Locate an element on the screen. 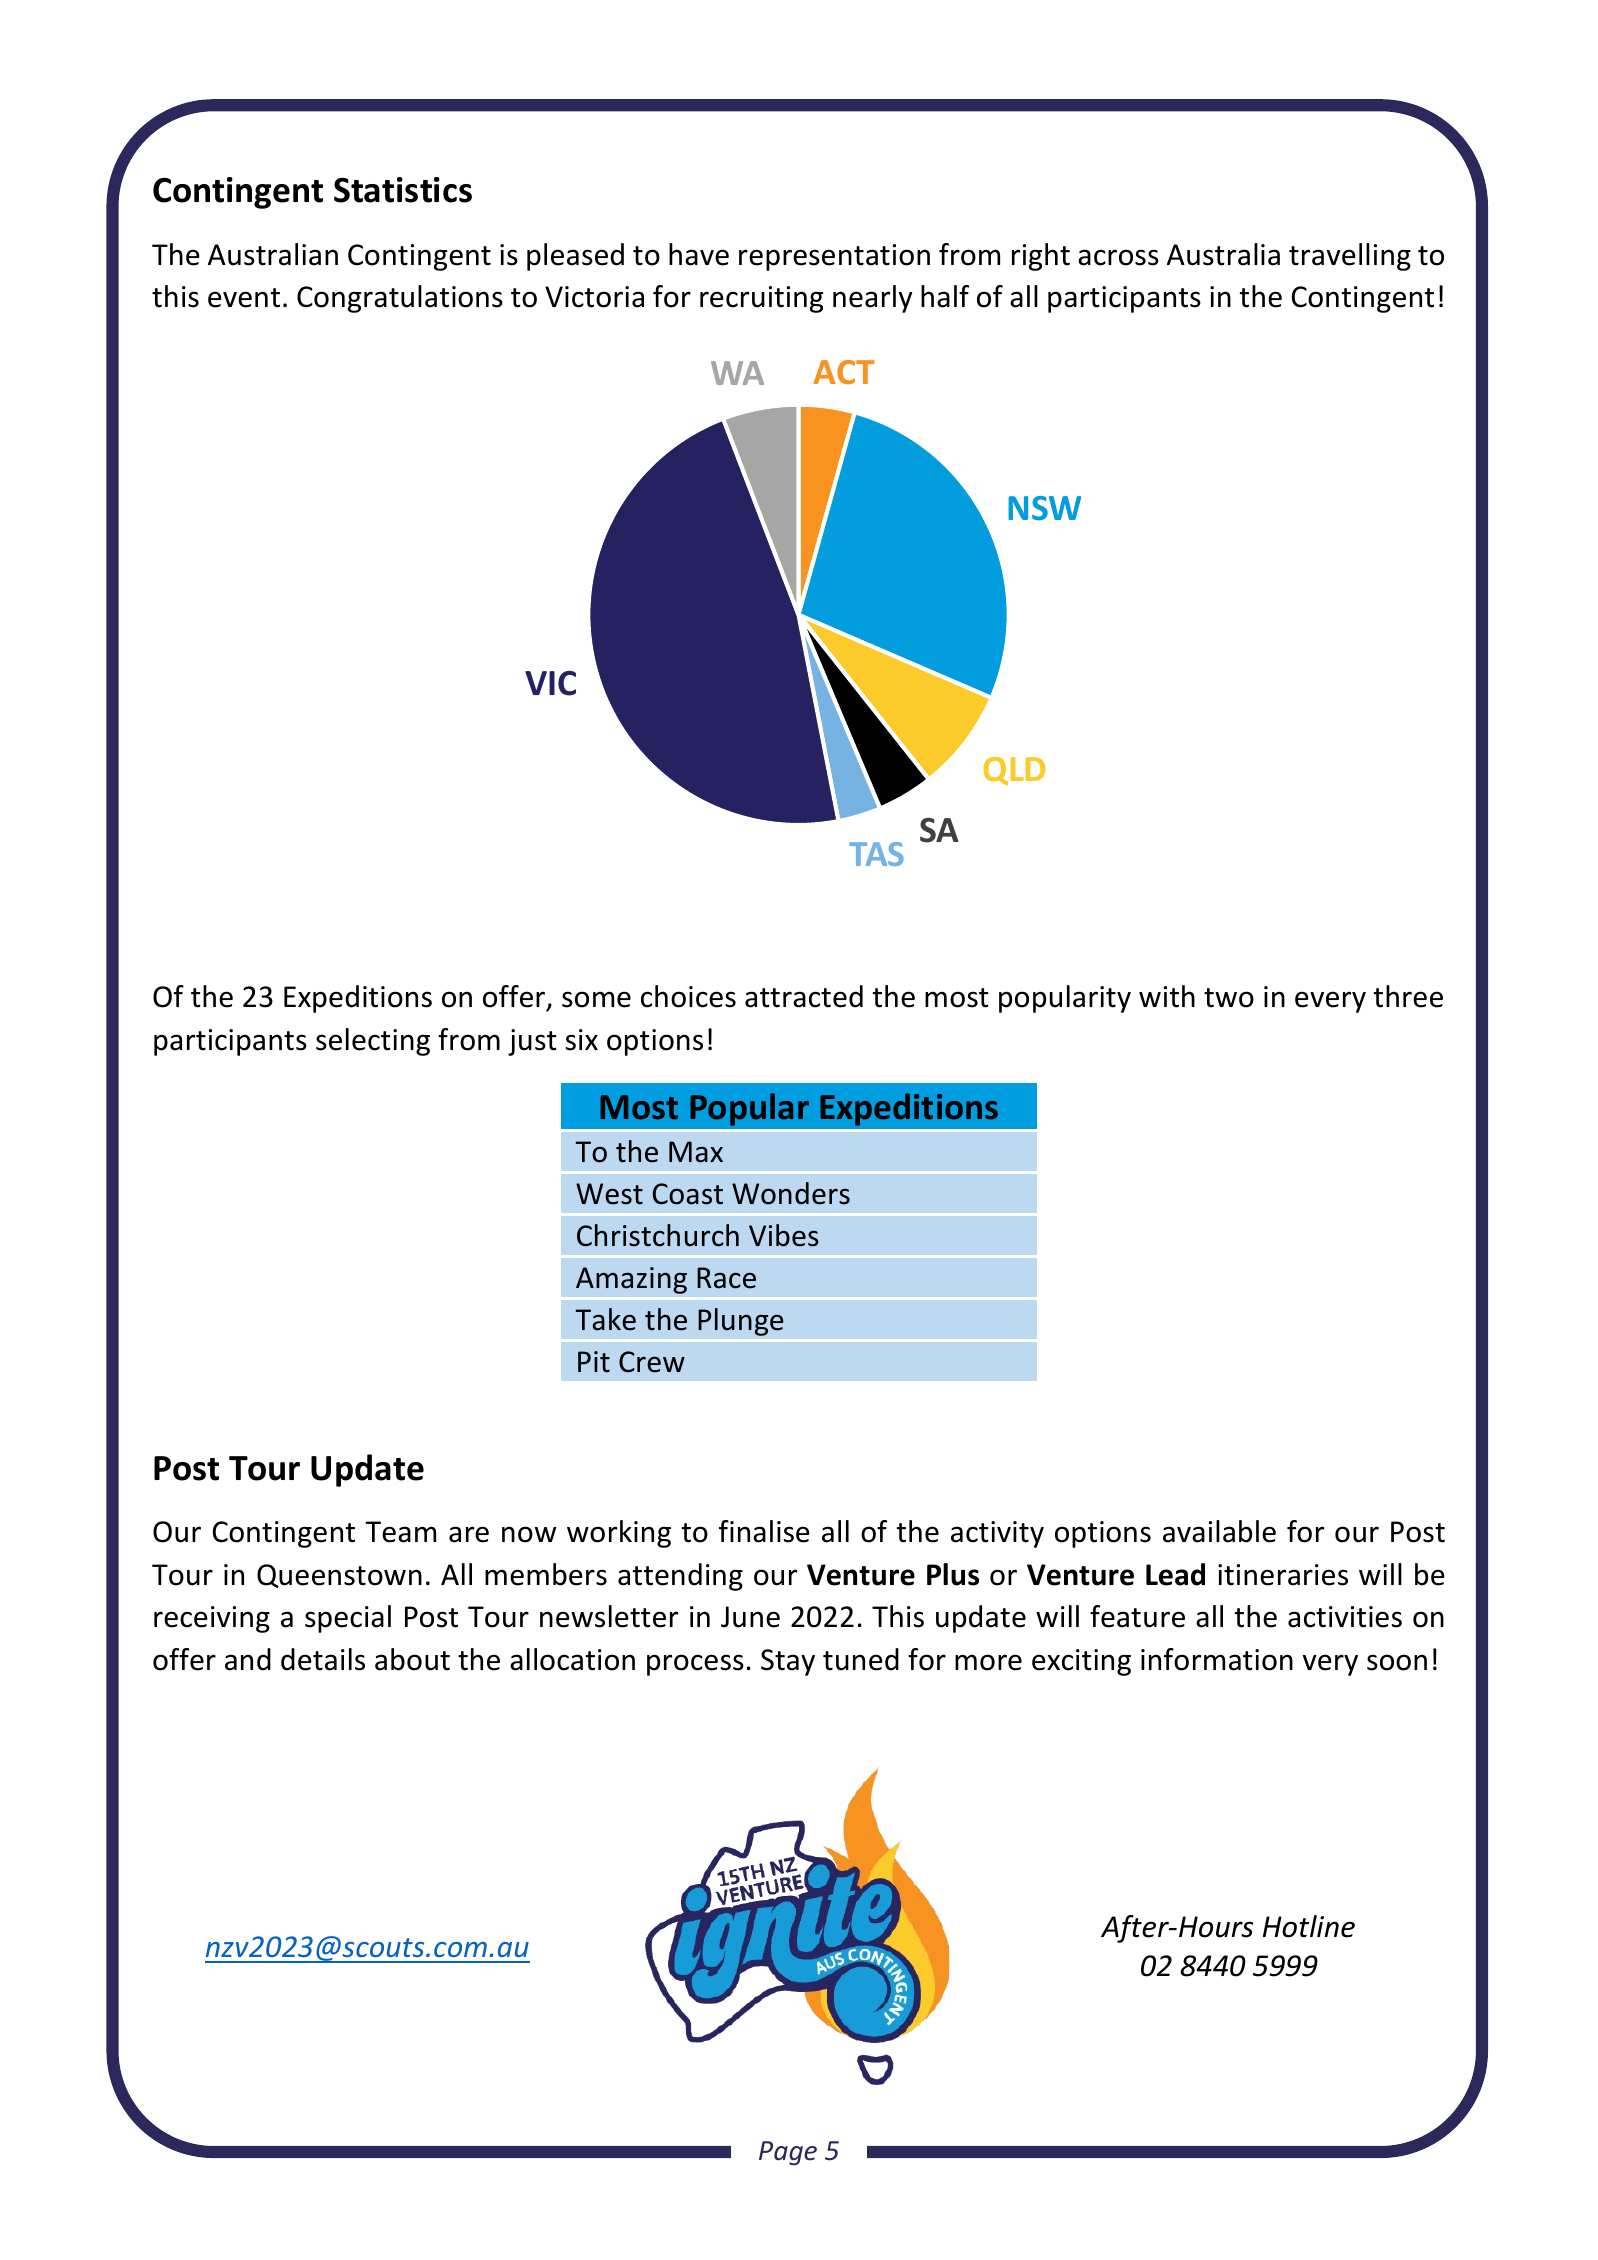 Image resolution: width=1598 pixels, height=2260 pixels. Page is located at coordinates (788, 2153).
